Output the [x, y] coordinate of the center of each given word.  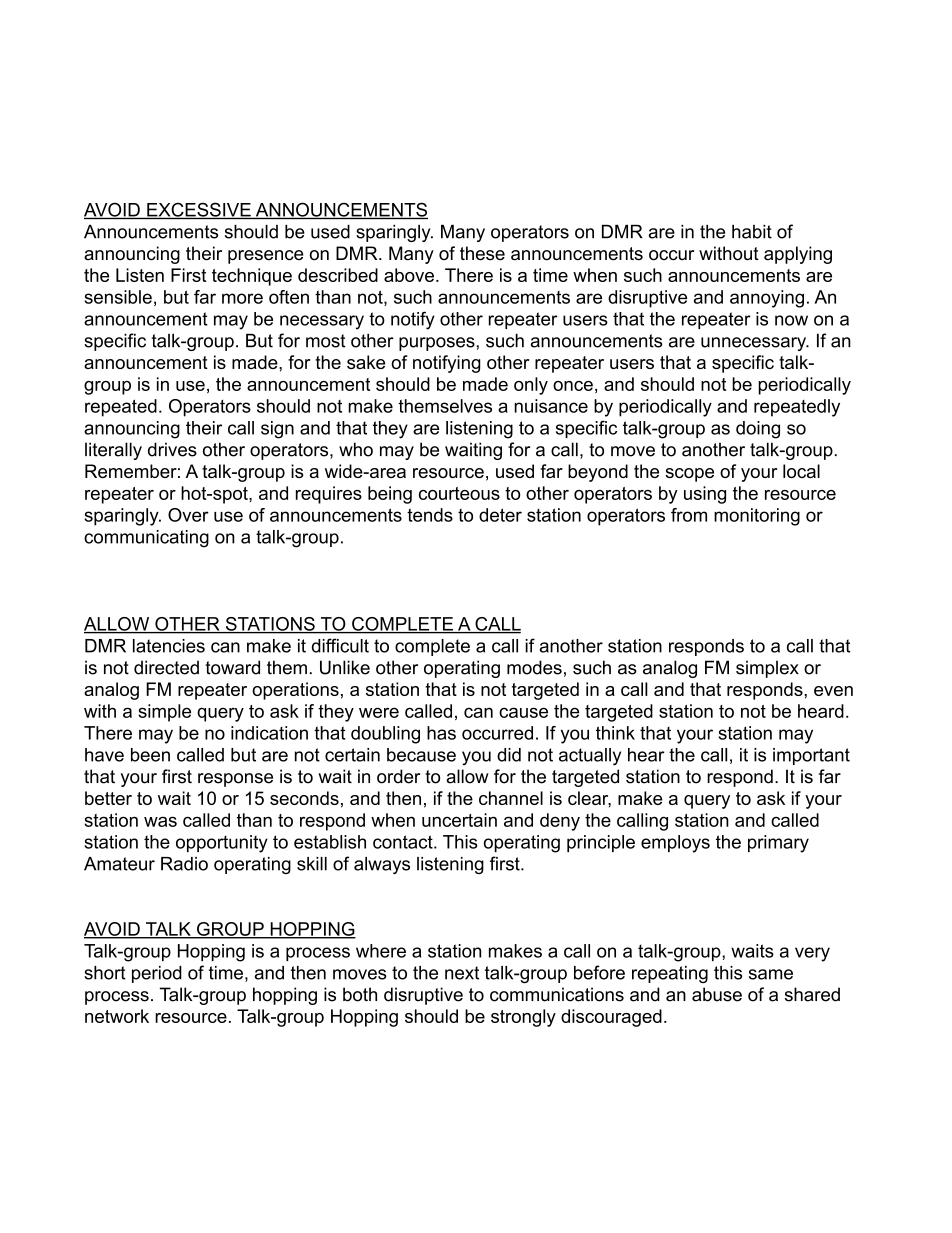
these [482, 253]
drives [172, 449]
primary [778, 844]
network [117, 1016]
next [462, 973]
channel [511, 798]
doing [758, 430]
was [160, 821]
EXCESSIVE [199, 210]
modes [534, 667]
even [833, 691]
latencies [169, 646]
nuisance [551, 406]
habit [752, 232]
